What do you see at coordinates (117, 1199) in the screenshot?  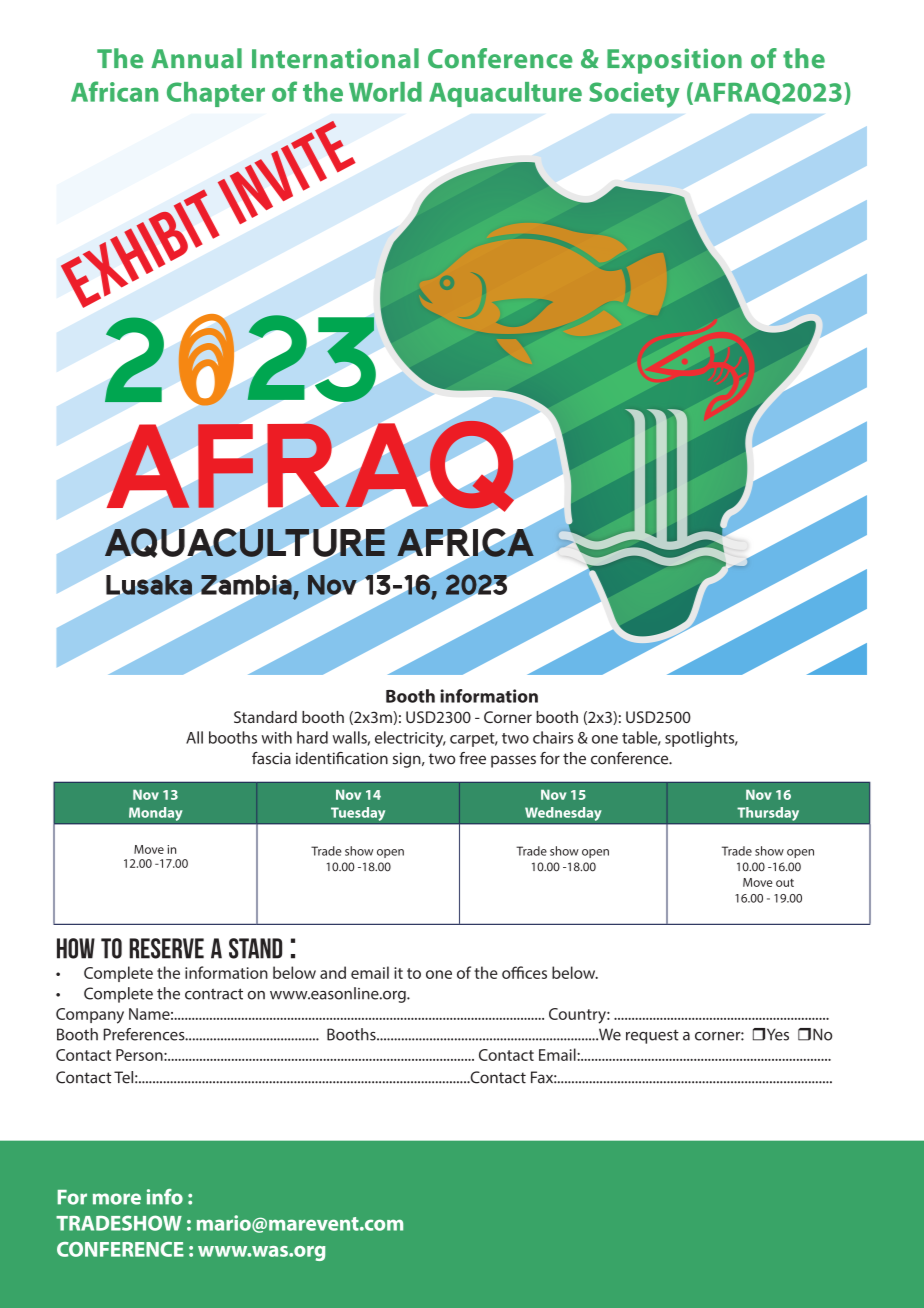 I see `more` at bounding box center [117, 1199].
